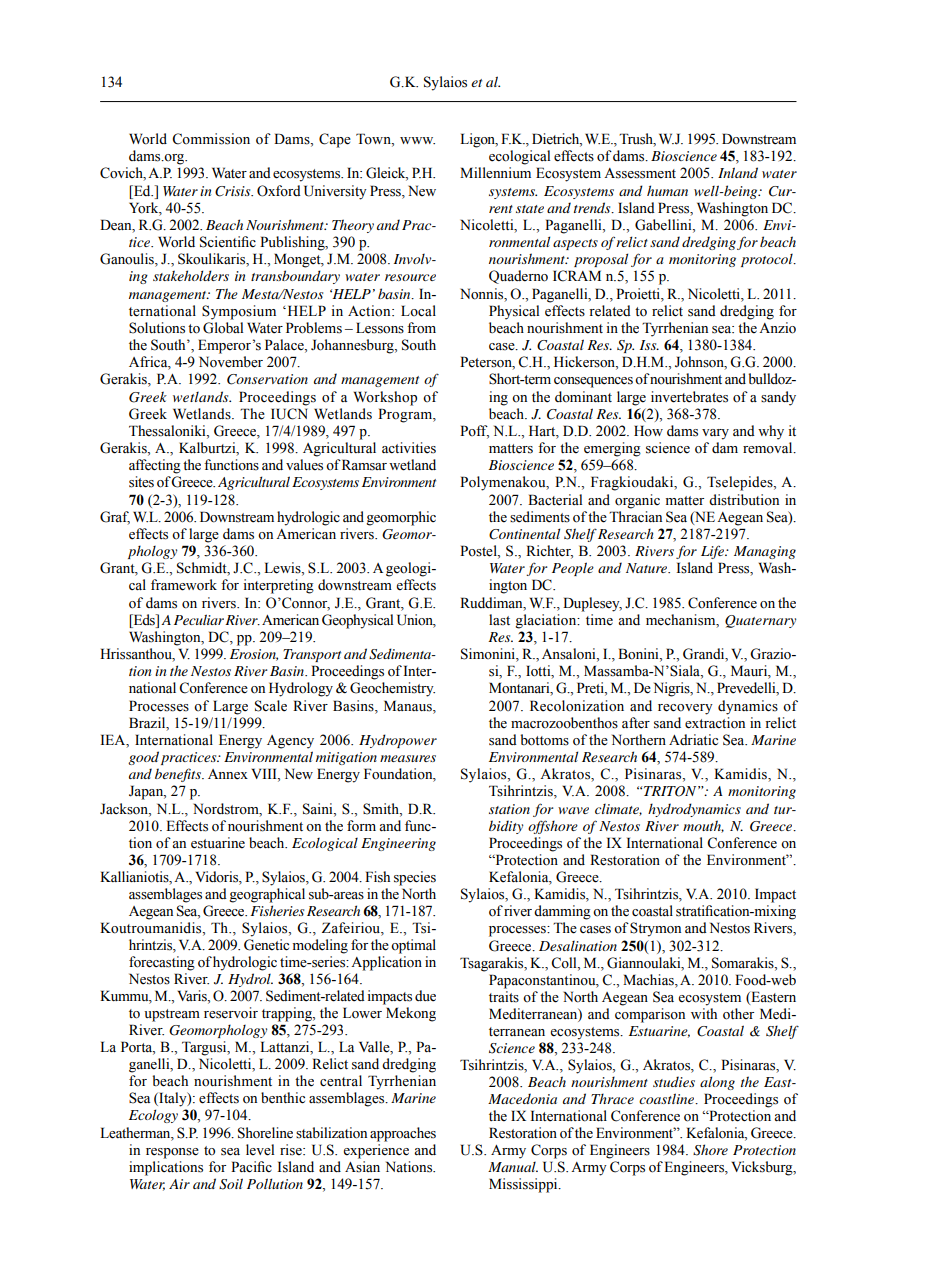 Image resolution: width=930 pixels, height=1288 pixels. What do you see at coordinates (417, 140) in the screenshot?
I see `www` at bounding box center [417, 140].
